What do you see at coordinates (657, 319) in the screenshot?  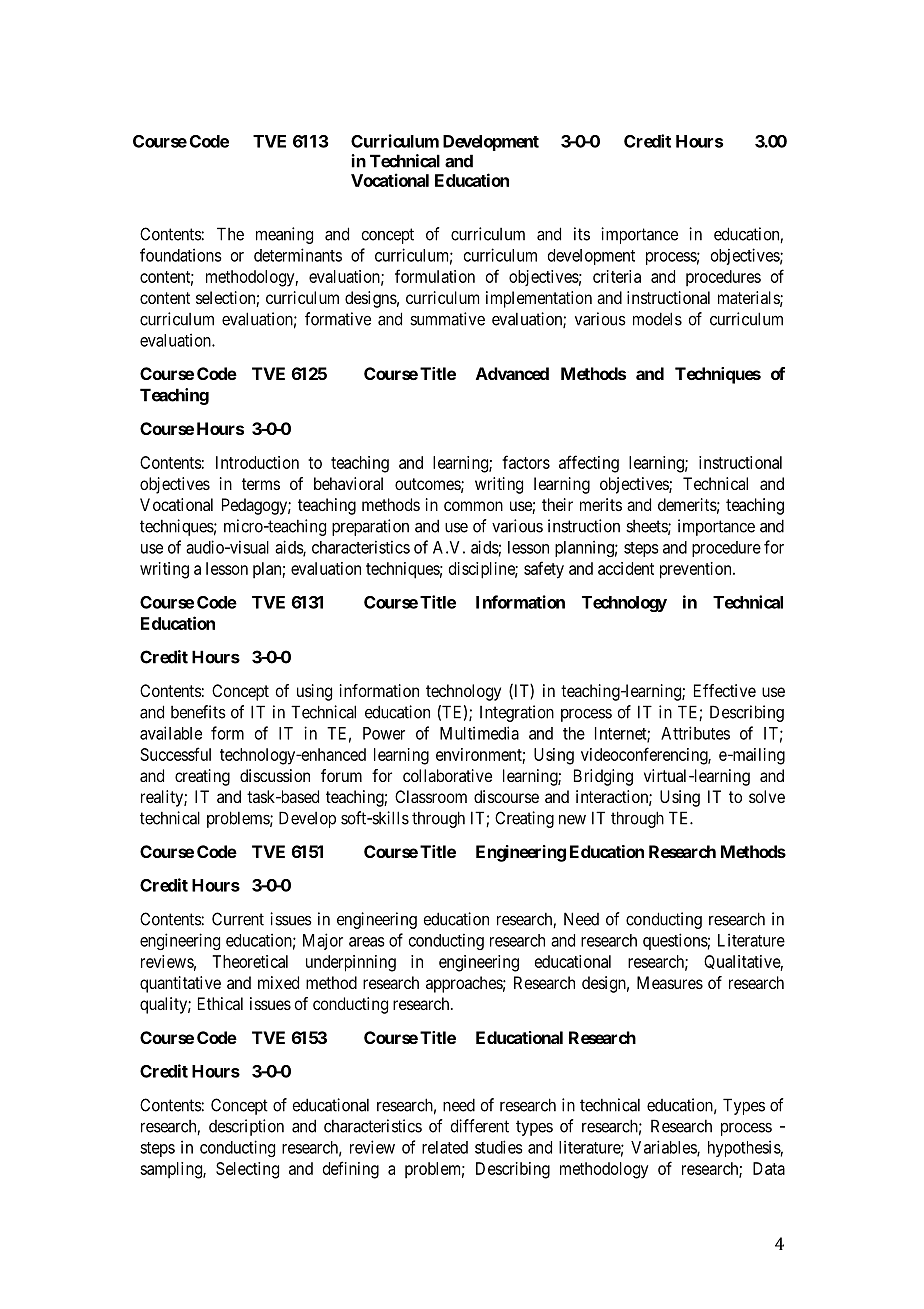 I see `models` at bounding box center [657, 319].
